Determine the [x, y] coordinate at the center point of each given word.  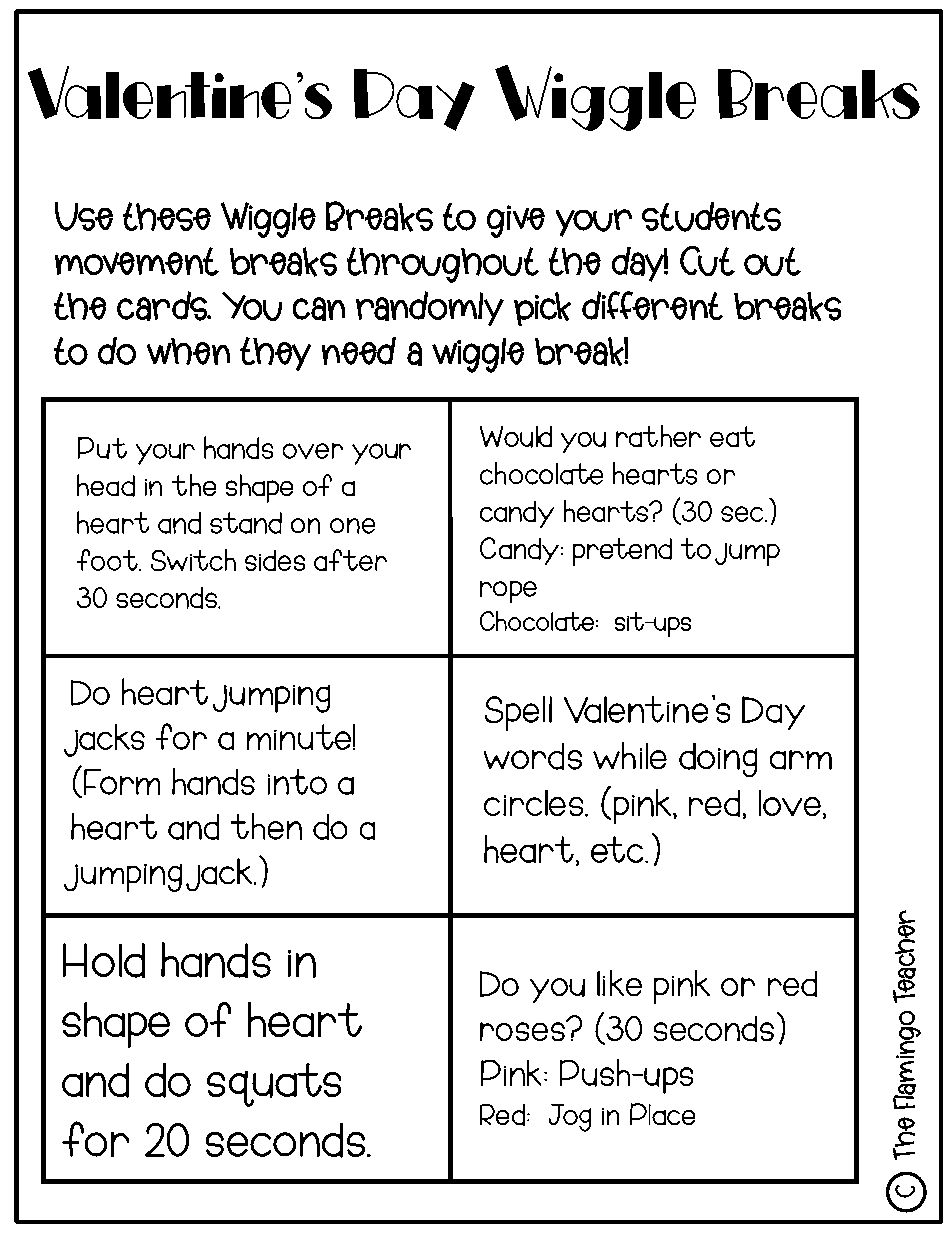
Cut [707, 261]
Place [662, 1114]
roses [523, 1030]
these [167, 216]
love [790, 803]
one [352, 526]
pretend [622, 552]
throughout [443, 265]
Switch [193, 560]
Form [122, 782]
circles [533, 803]
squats [274, 1085]
